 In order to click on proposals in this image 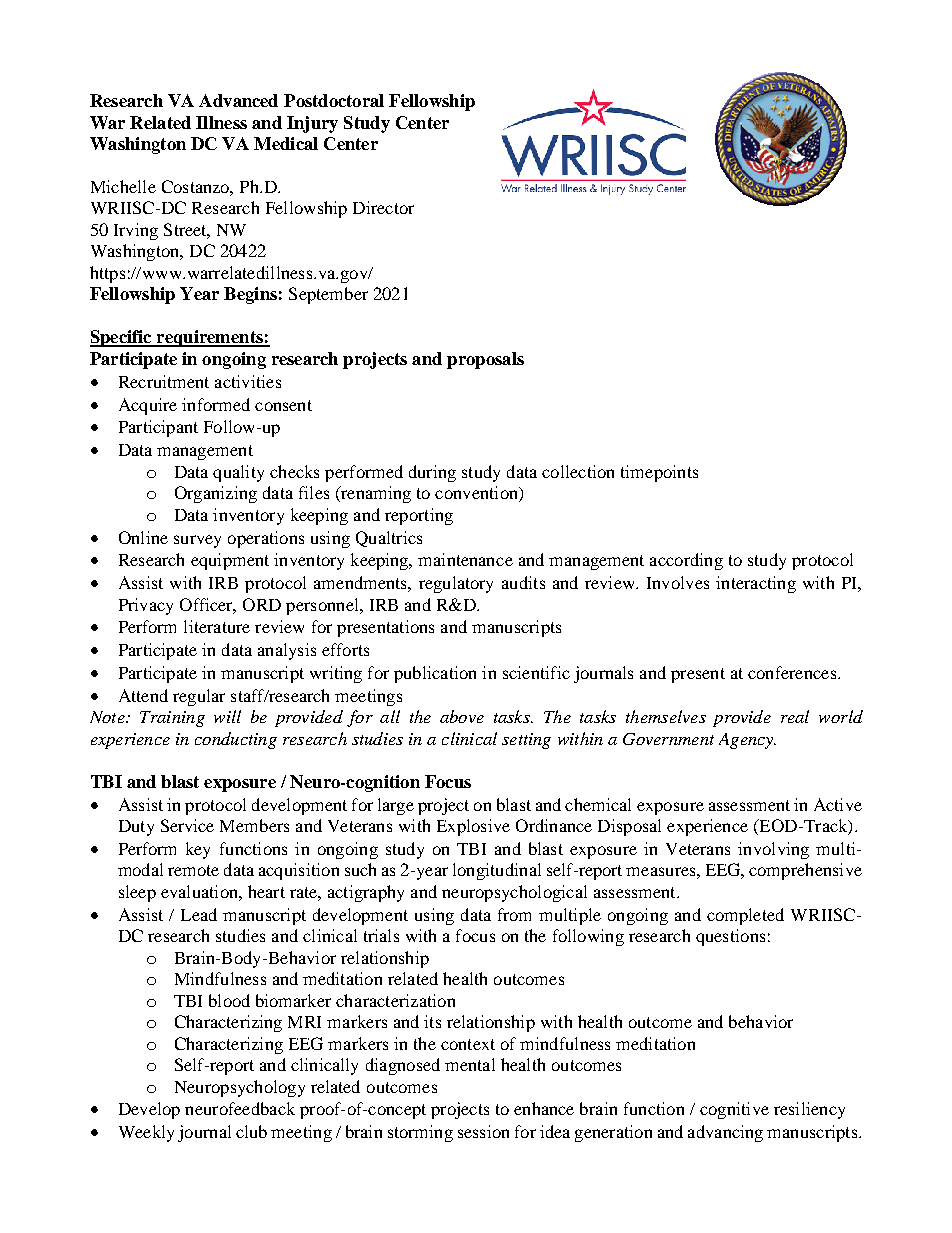, I will do `click(485, 360)`.
